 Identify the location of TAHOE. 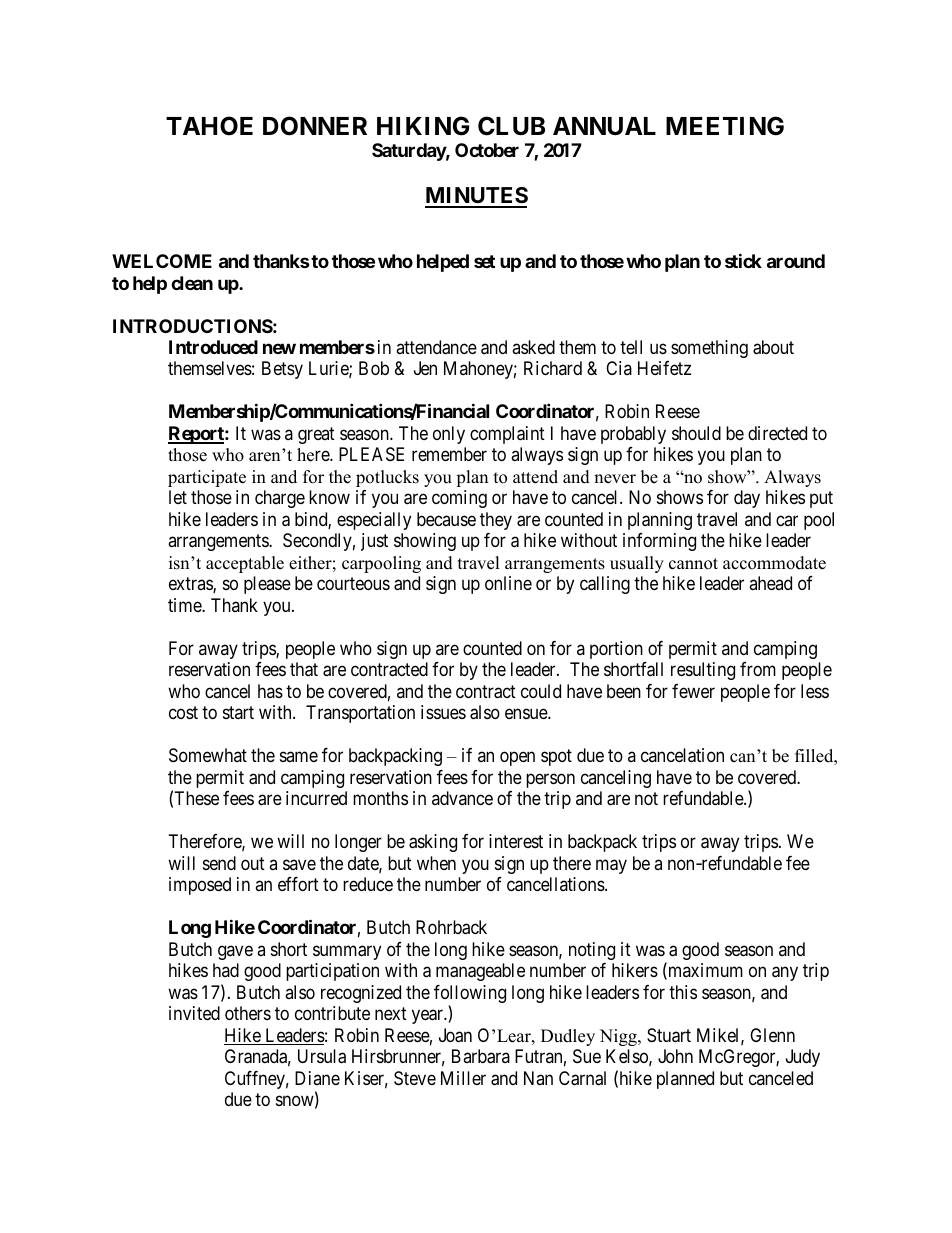
(209, 126).
